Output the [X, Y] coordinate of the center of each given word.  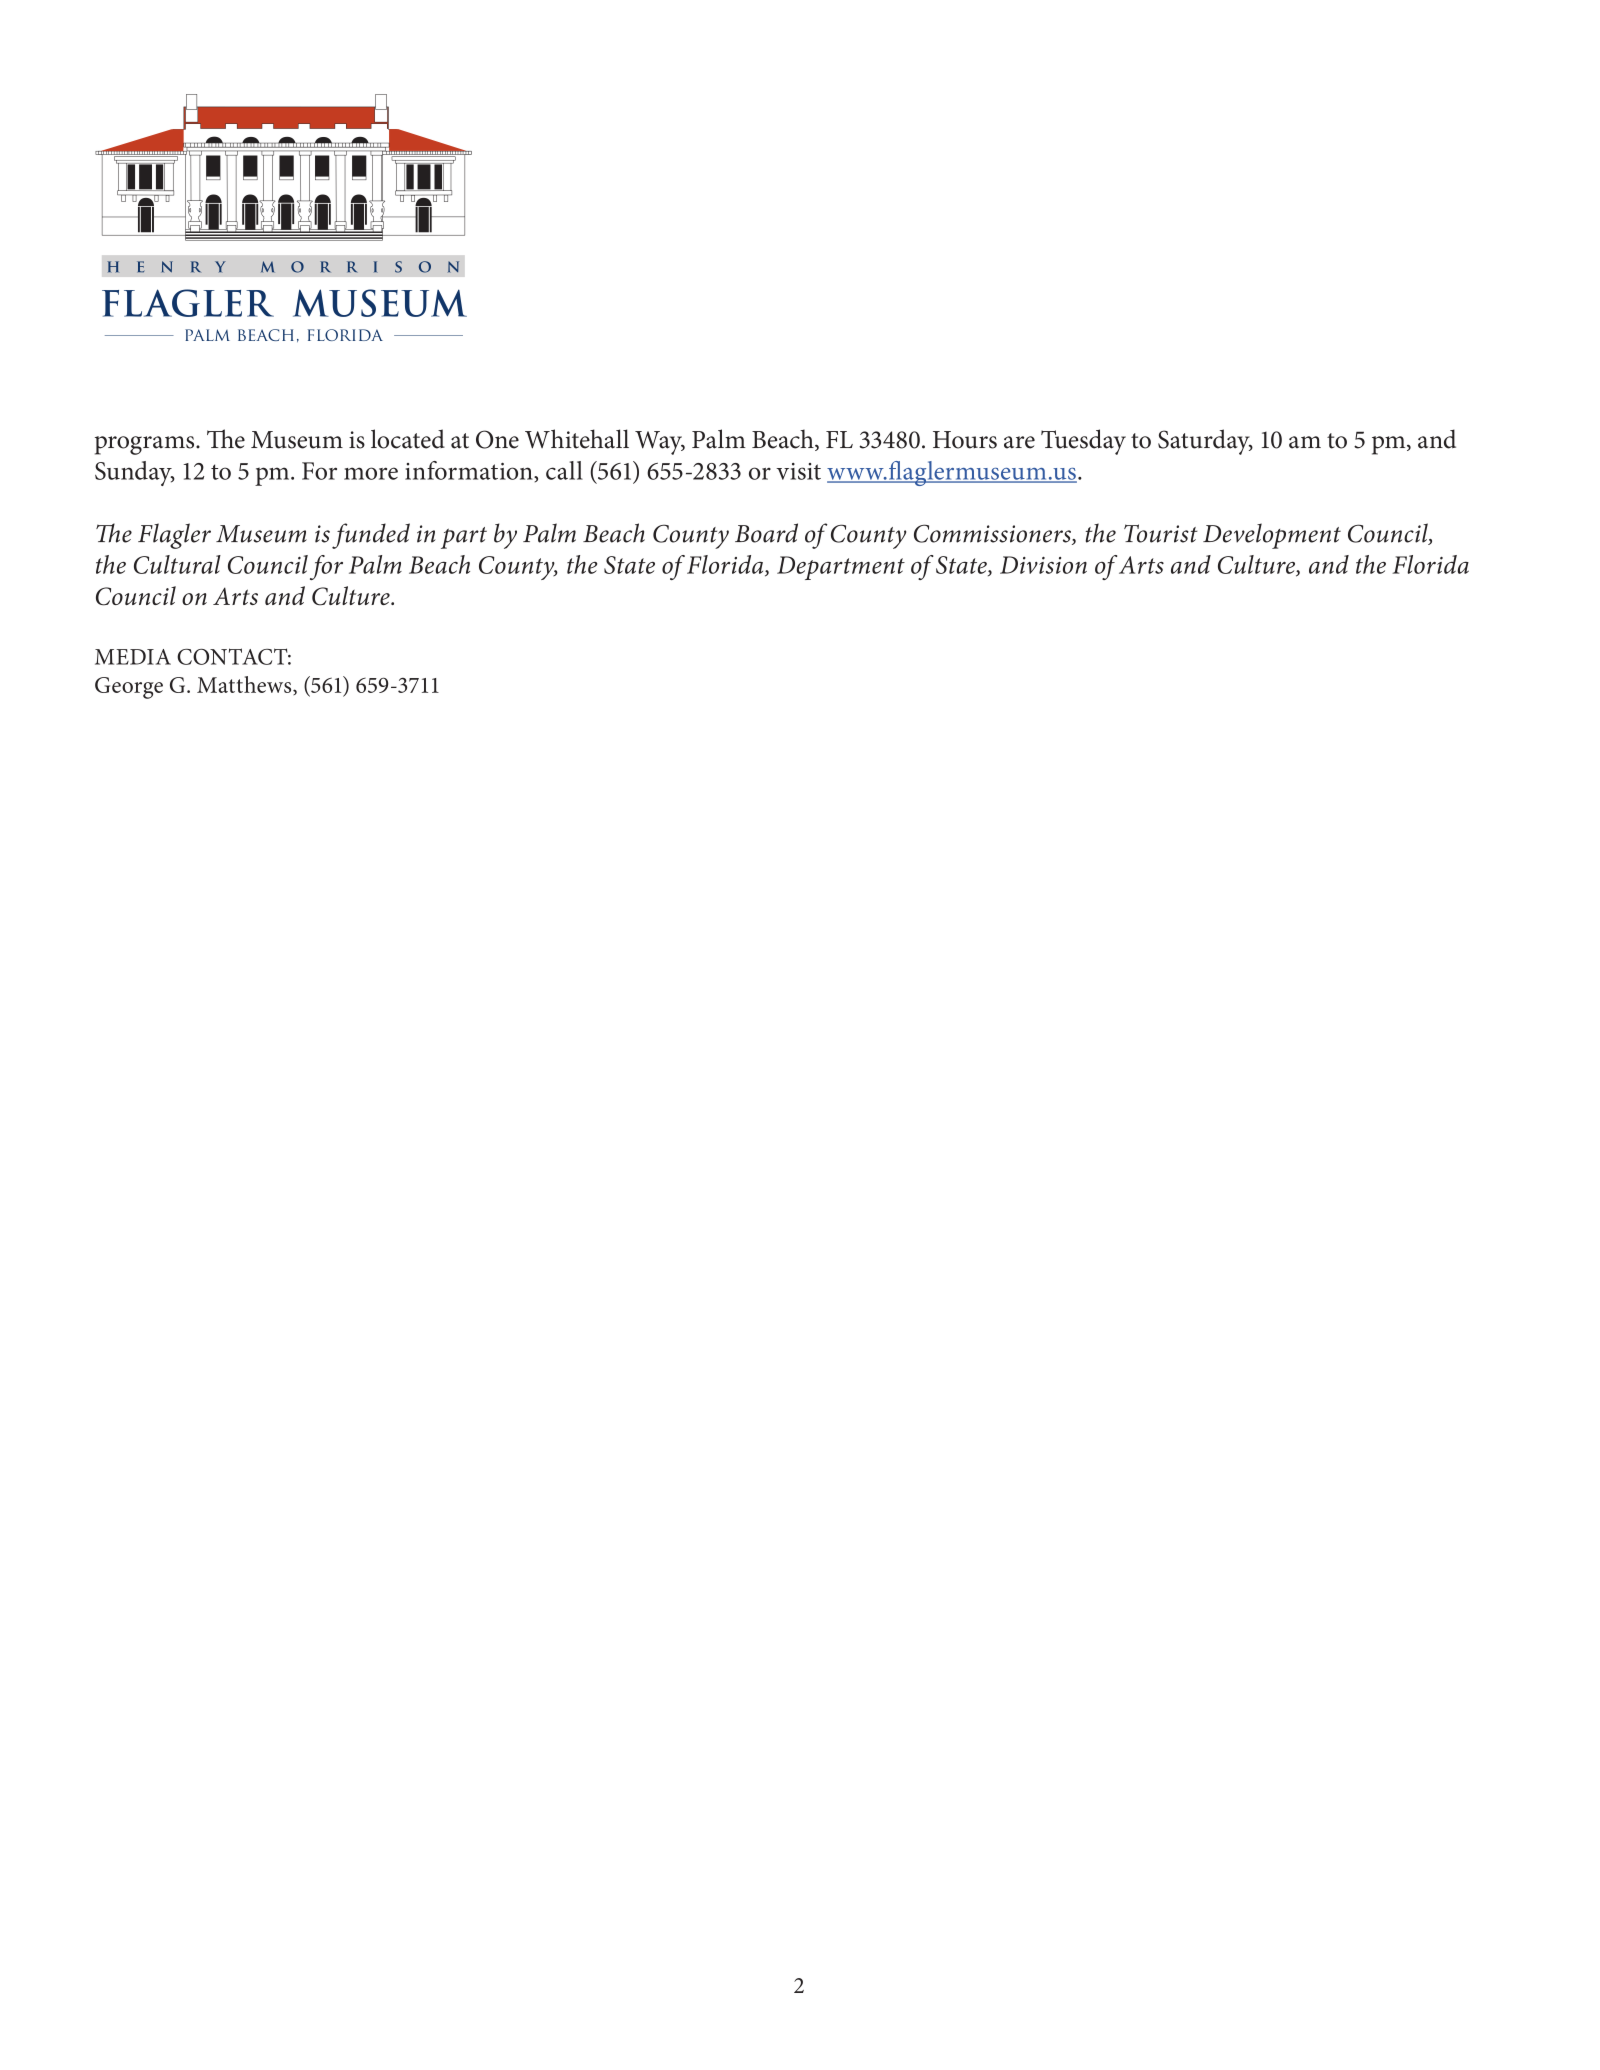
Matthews [245, 685]
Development [1272, 536]
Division [1043, 565]
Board [766, 533]
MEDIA [133, 657]
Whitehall [577, 439]
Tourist [1161, 533]
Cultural [177, 564]
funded [371, 536]
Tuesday [1083, 442]
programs [146, 445]
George [129, 688]
